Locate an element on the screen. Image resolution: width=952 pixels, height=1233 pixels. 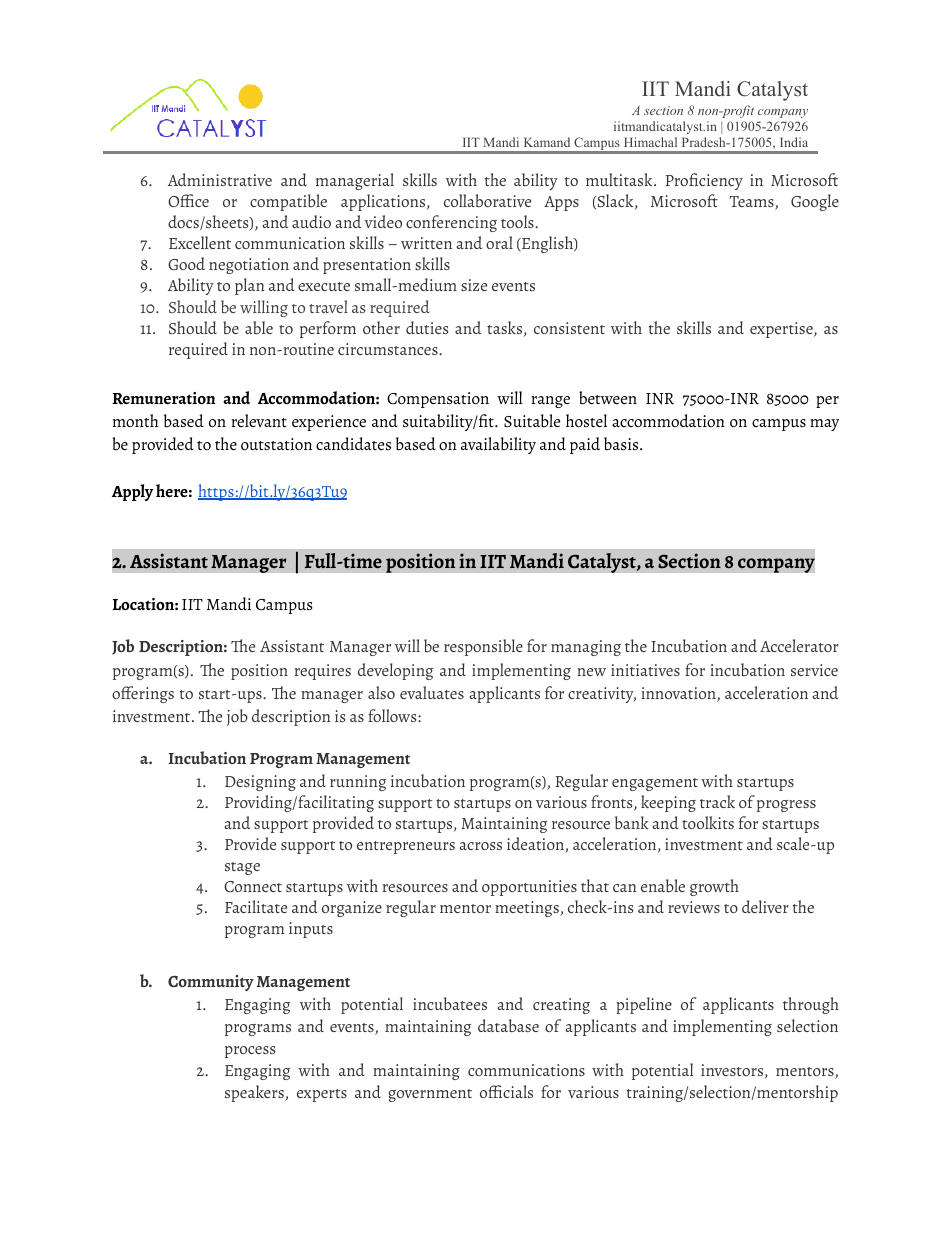
process is located at coordinates (250, 1052).
